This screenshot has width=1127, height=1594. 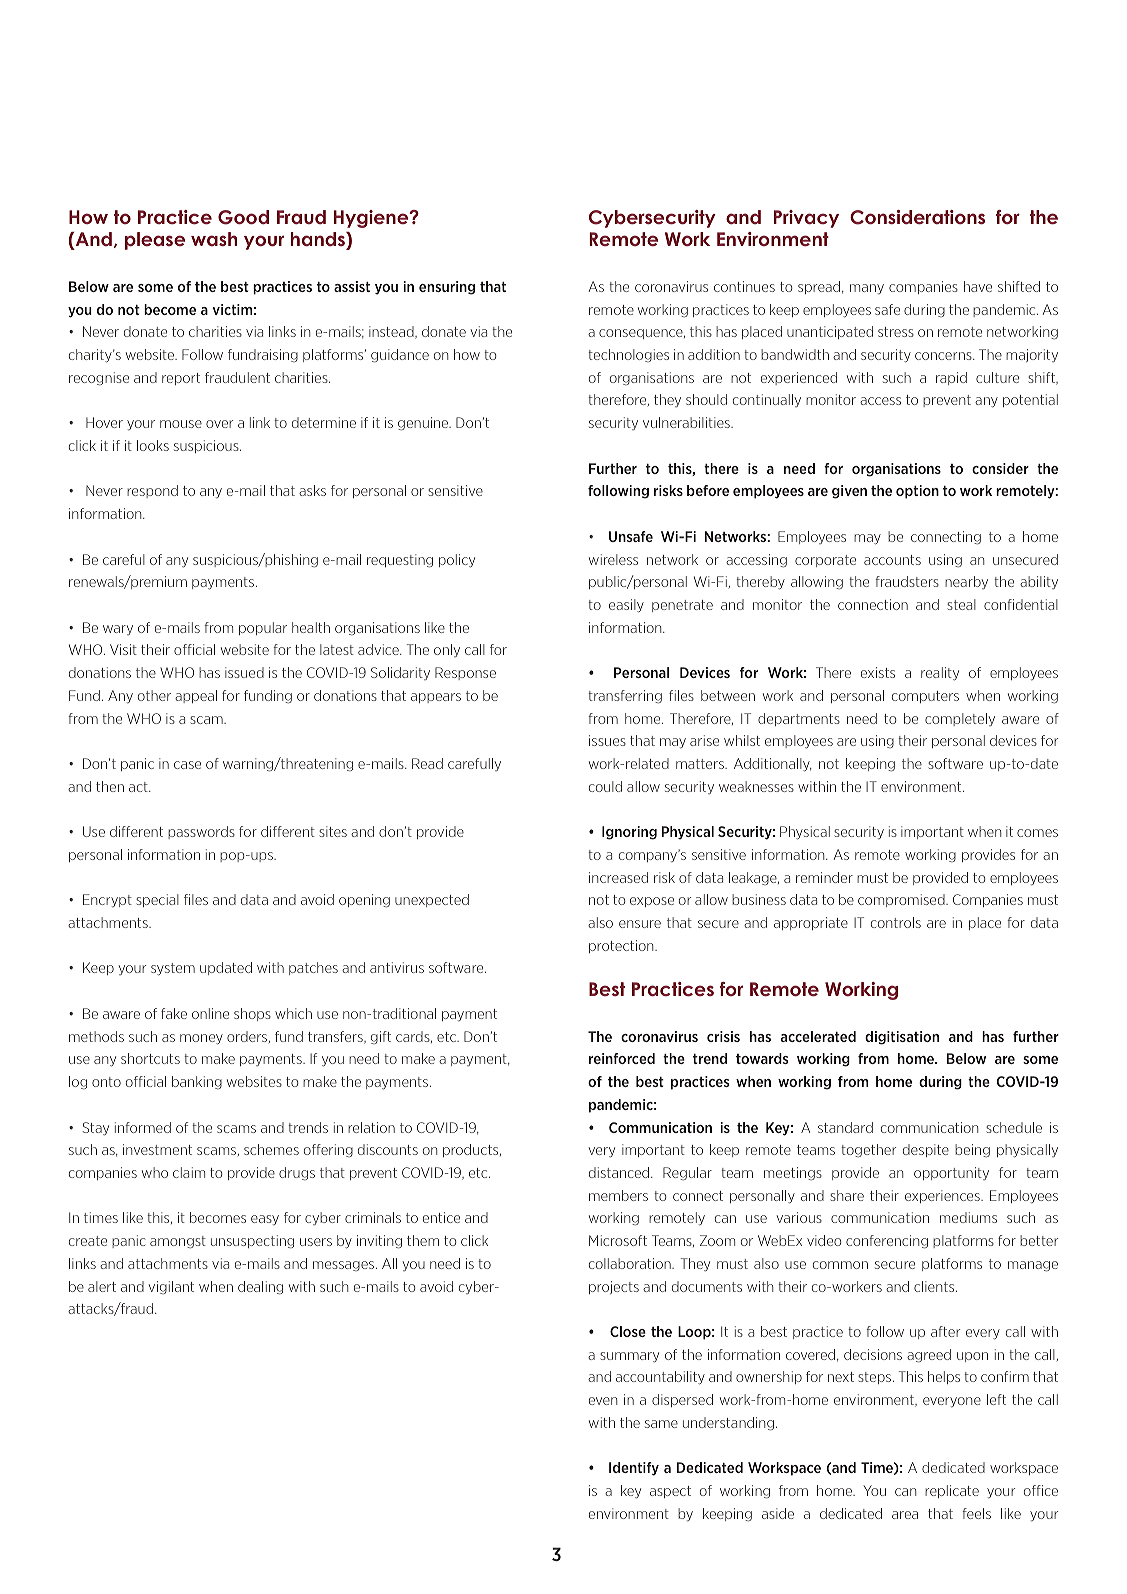 What do you see at coordinates (171, 1287) in the screenshot?
I see `vigilant` at bounding box center [171, 1287].
